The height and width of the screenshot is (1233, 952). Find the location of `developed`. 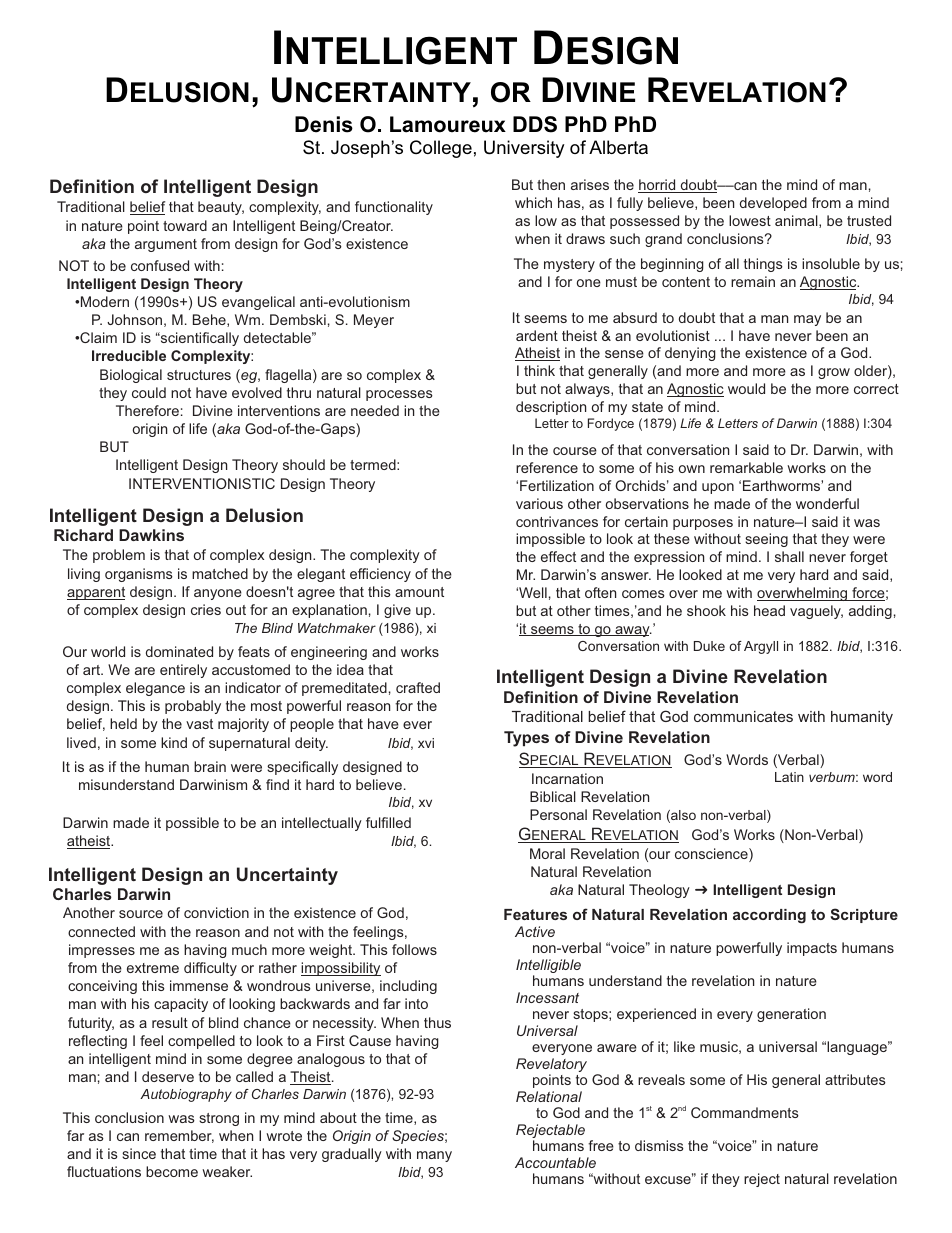

developed is located at coordinates (773, 204).
